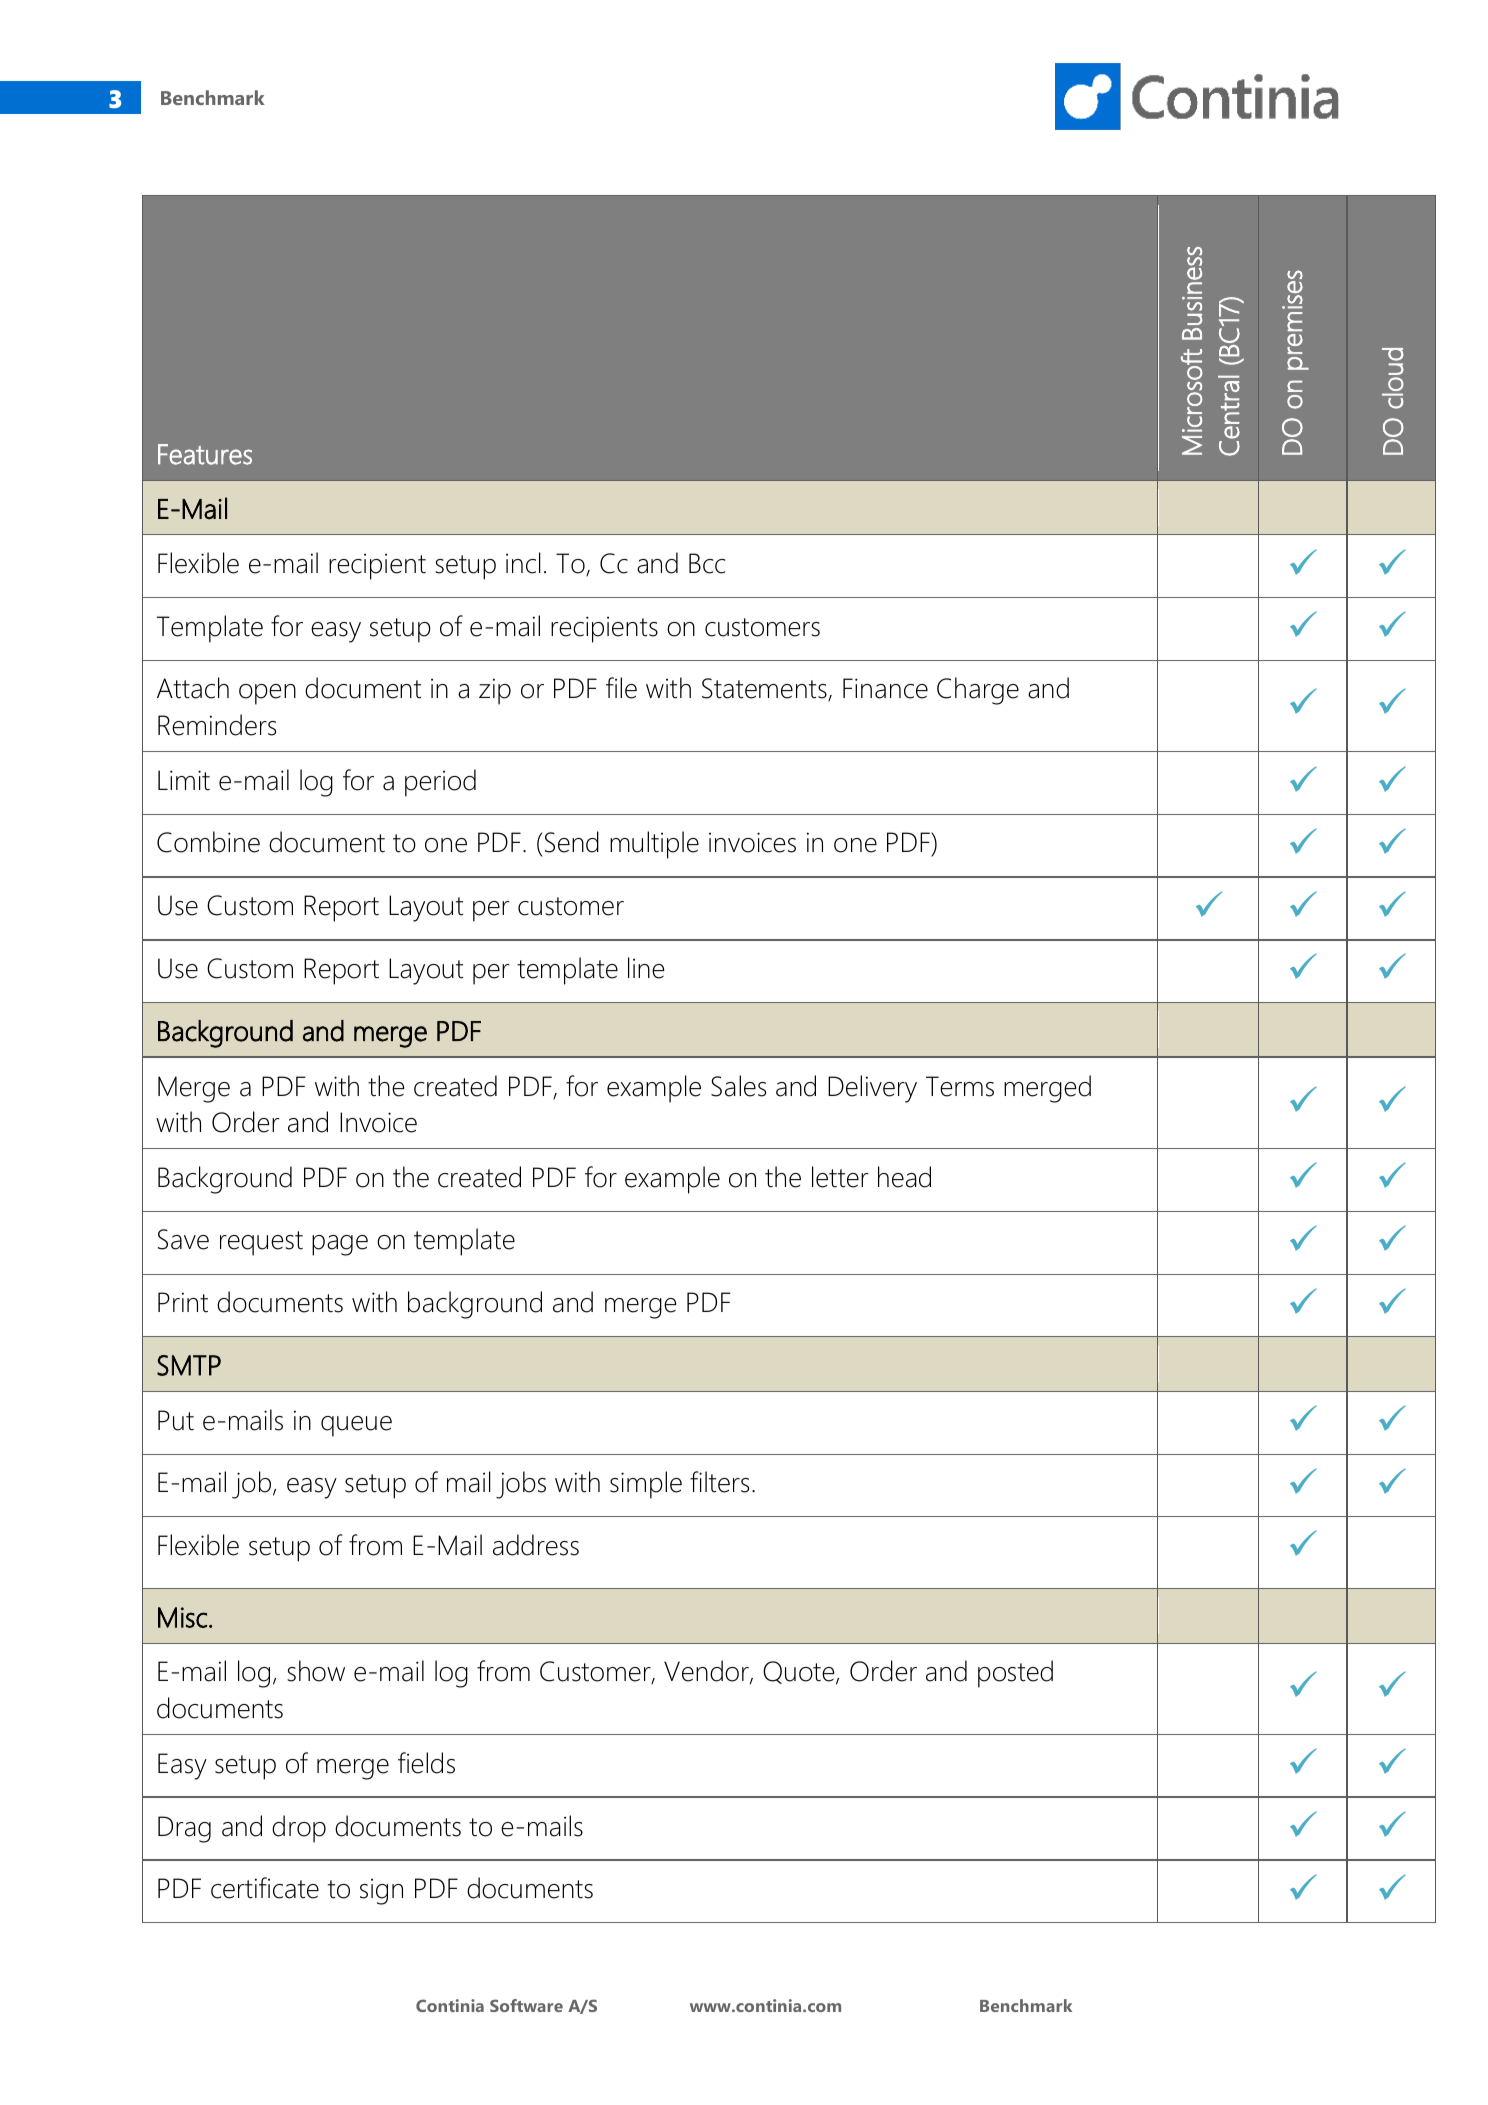 The height and width of the page is (2105, 1488). What do you see at coordinates (208, 842) in the page?
I see `Combine` at bounding box center [208, 842].
